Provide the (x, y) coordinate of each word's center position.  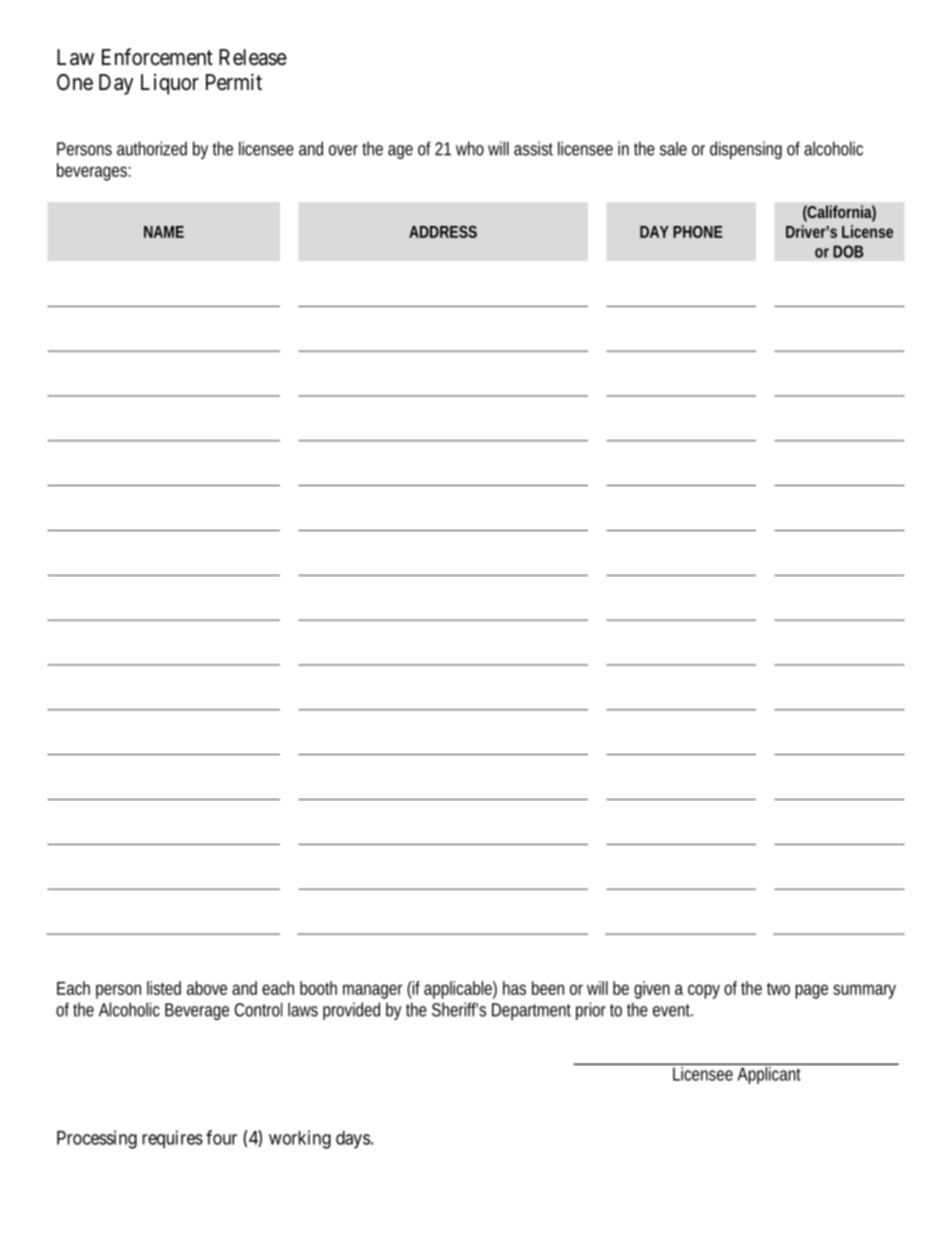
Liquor (170, 84)
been (548, 988)
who (470, 148)
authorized (152, 148)
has (514, 988)
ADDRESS (443, 232)
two (778, 988)
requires (172, 1139)
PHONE (698, 232)
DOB (848, 251)
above (207, 988)
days (353, 1140)
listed (164, 988)
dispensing (746, 150)
